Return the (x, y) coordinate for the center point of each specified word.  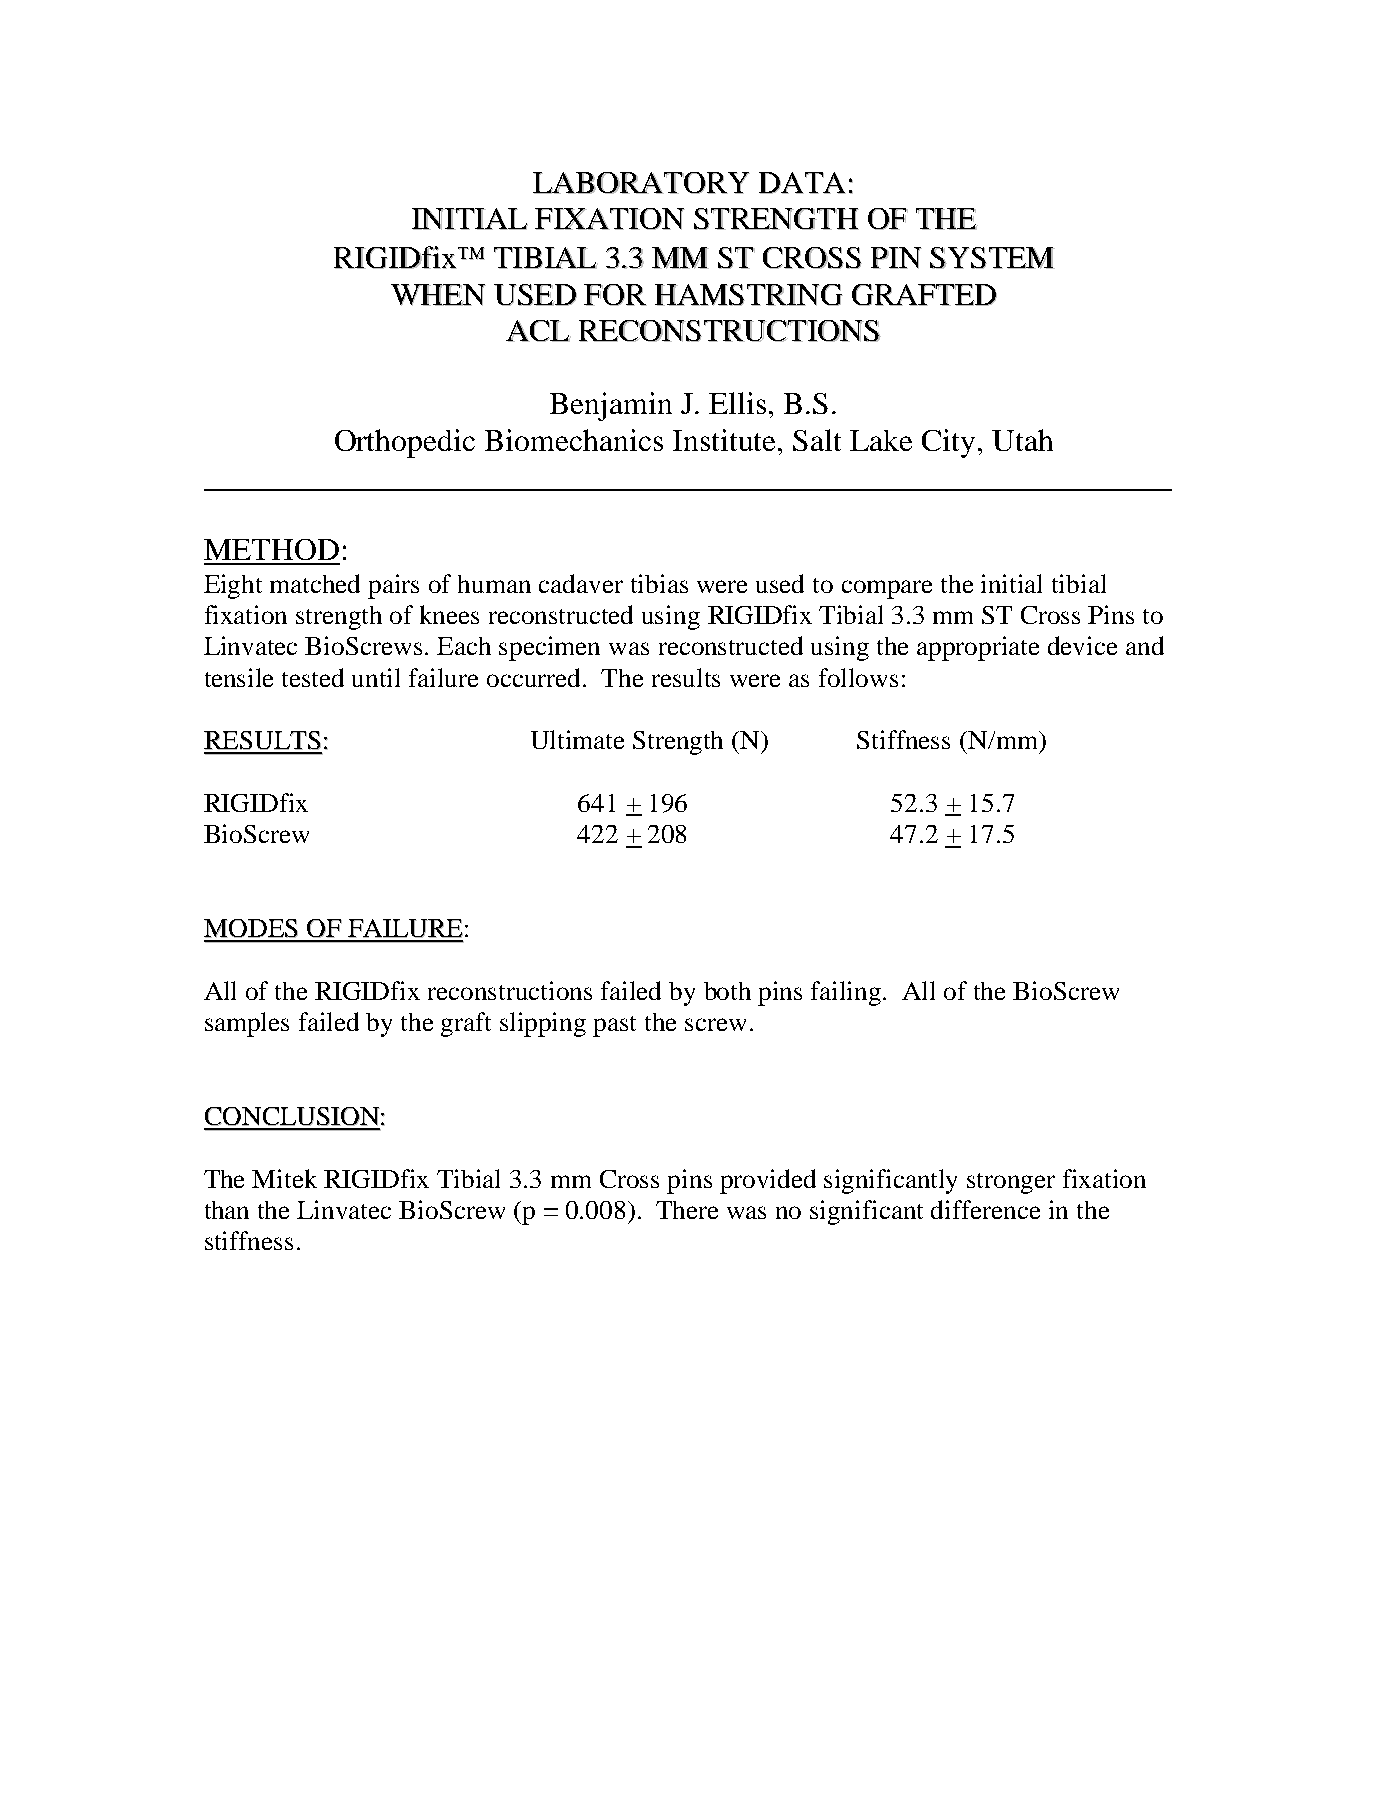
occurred (535, 677)
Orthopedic (405, 443)
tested (313, 677)
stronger (1011, 1183)
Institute (724, 440)
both (727, 991)
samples (247, 1024)
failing (847, 993)
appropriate (978, 648)
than (227, 1210)
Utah (1022, 440)
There (687, 1210)
